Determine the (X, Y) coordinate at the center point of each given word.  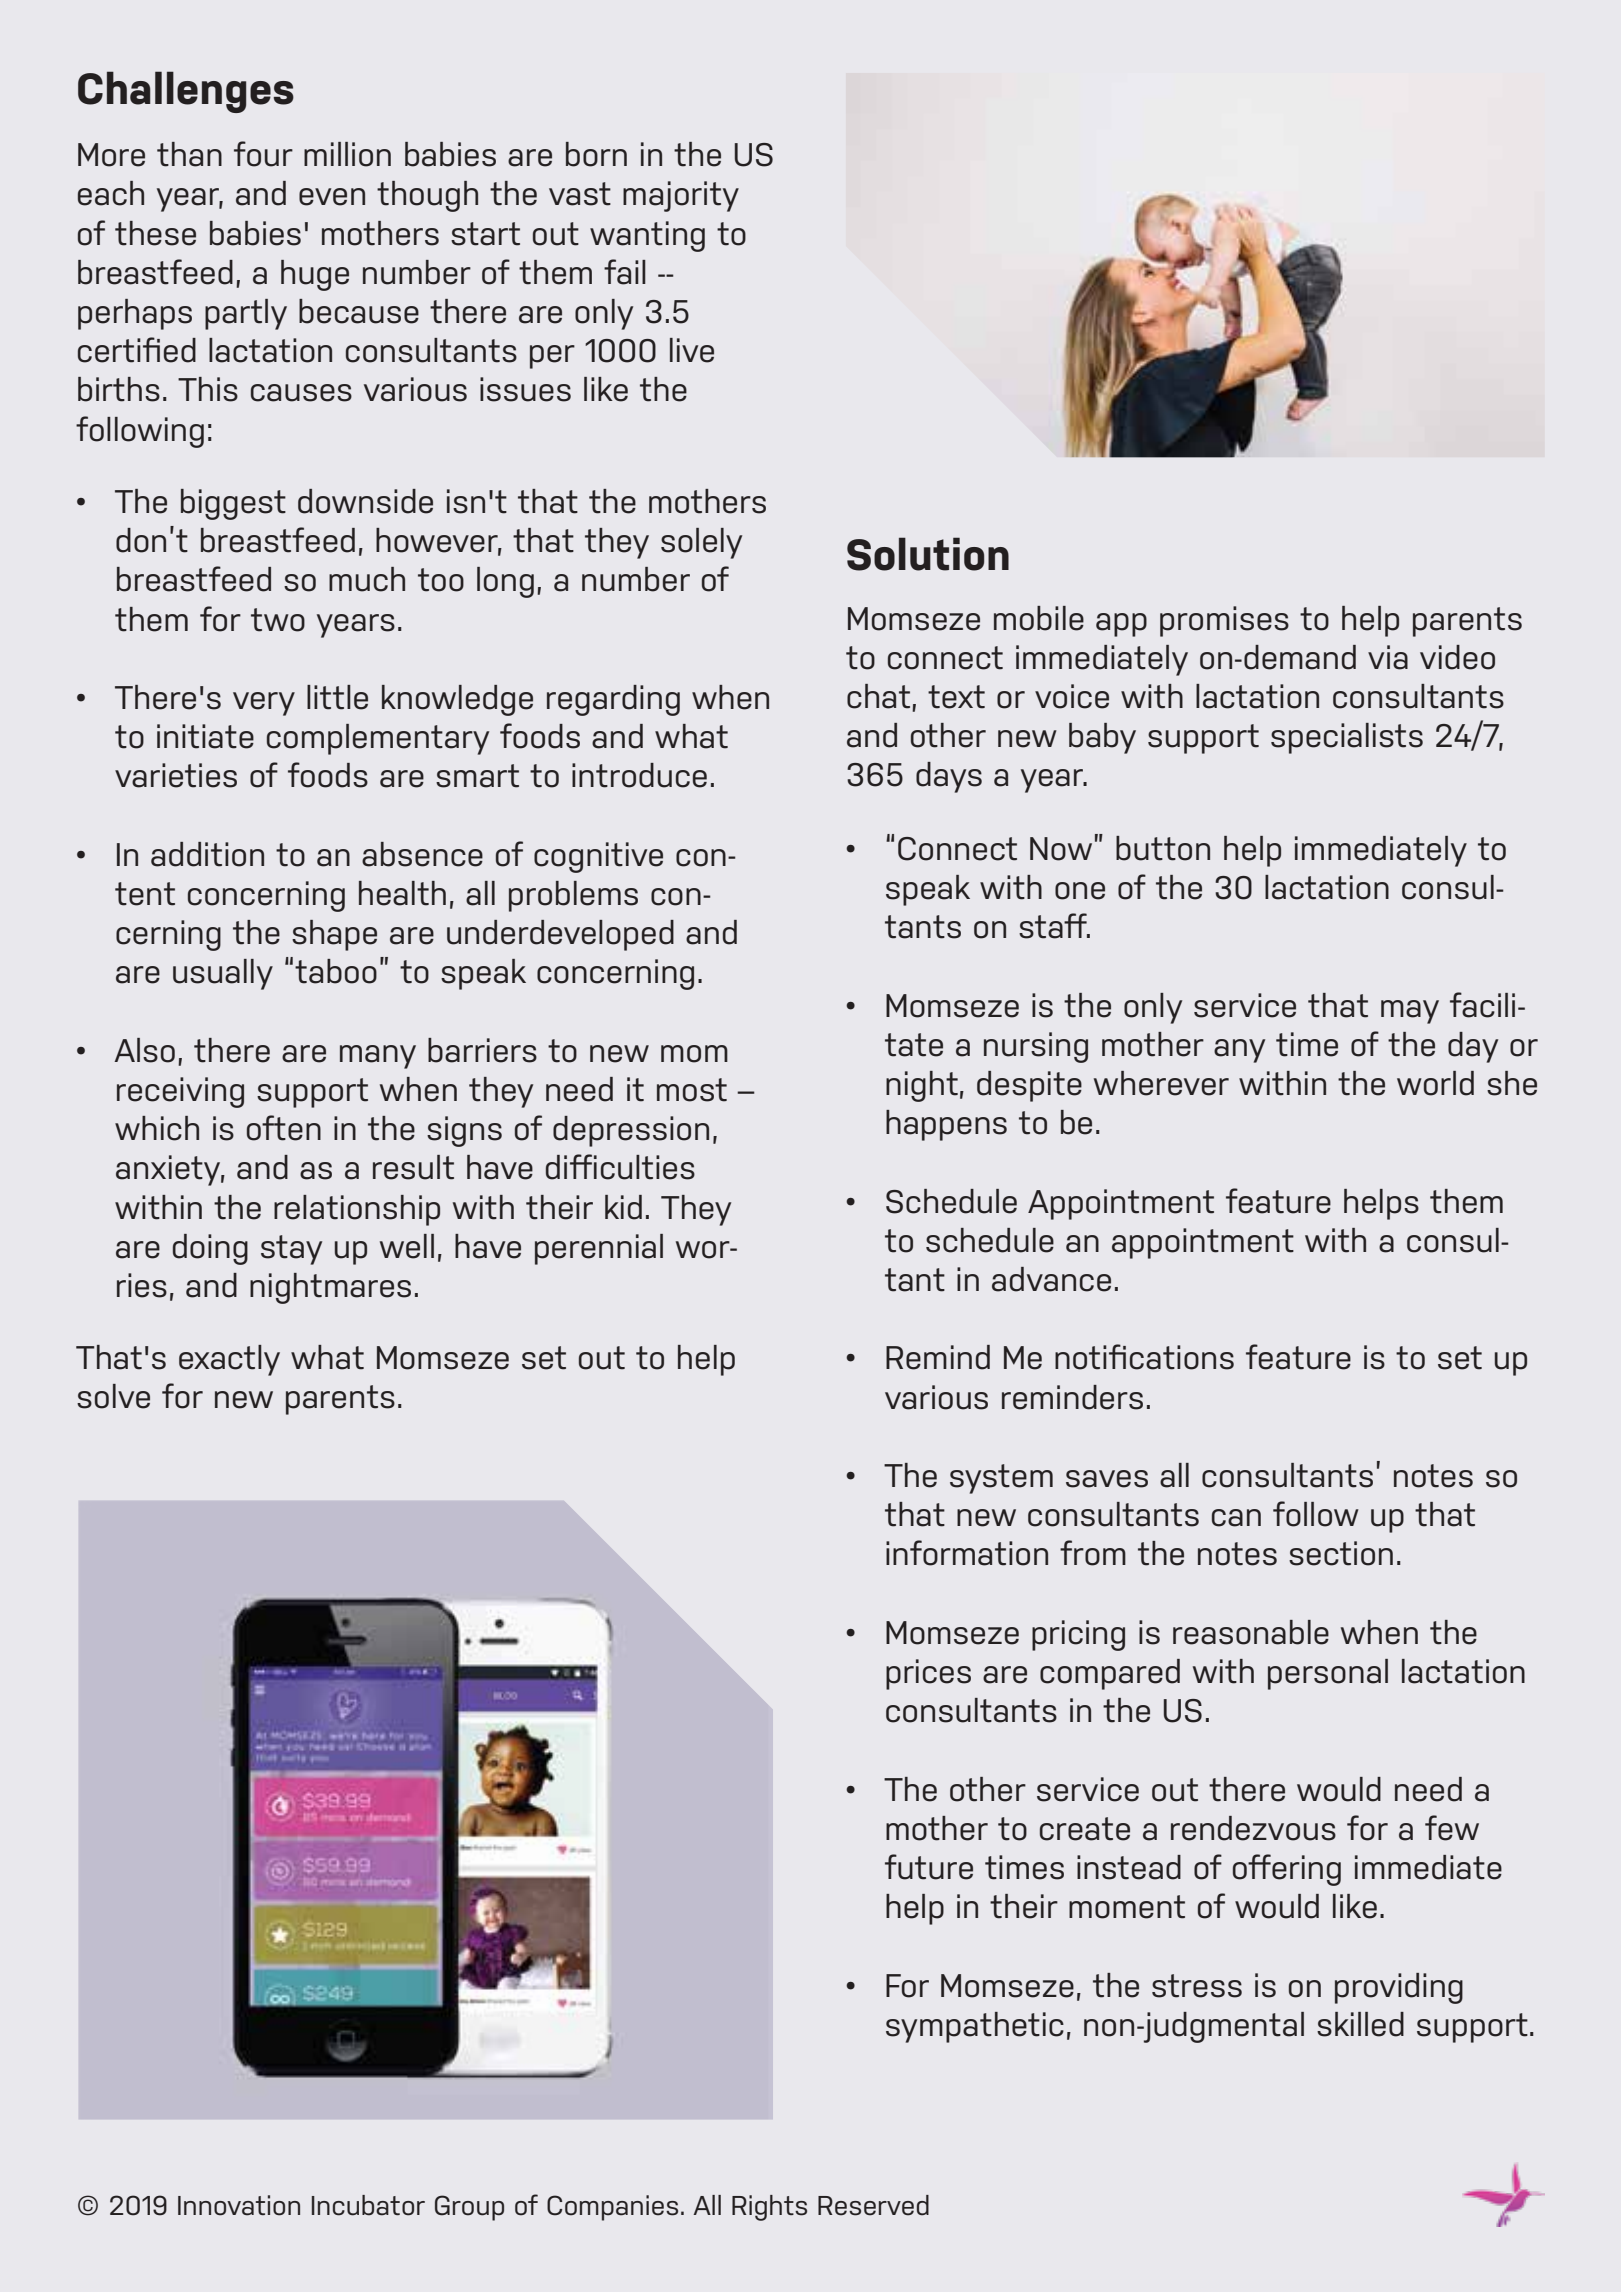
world (1435, 1083)
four (263, 154)
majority (681, 196)
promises (1224, 621)
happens (946, 1125)
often (284, 1128)
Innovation (239, 2205)
